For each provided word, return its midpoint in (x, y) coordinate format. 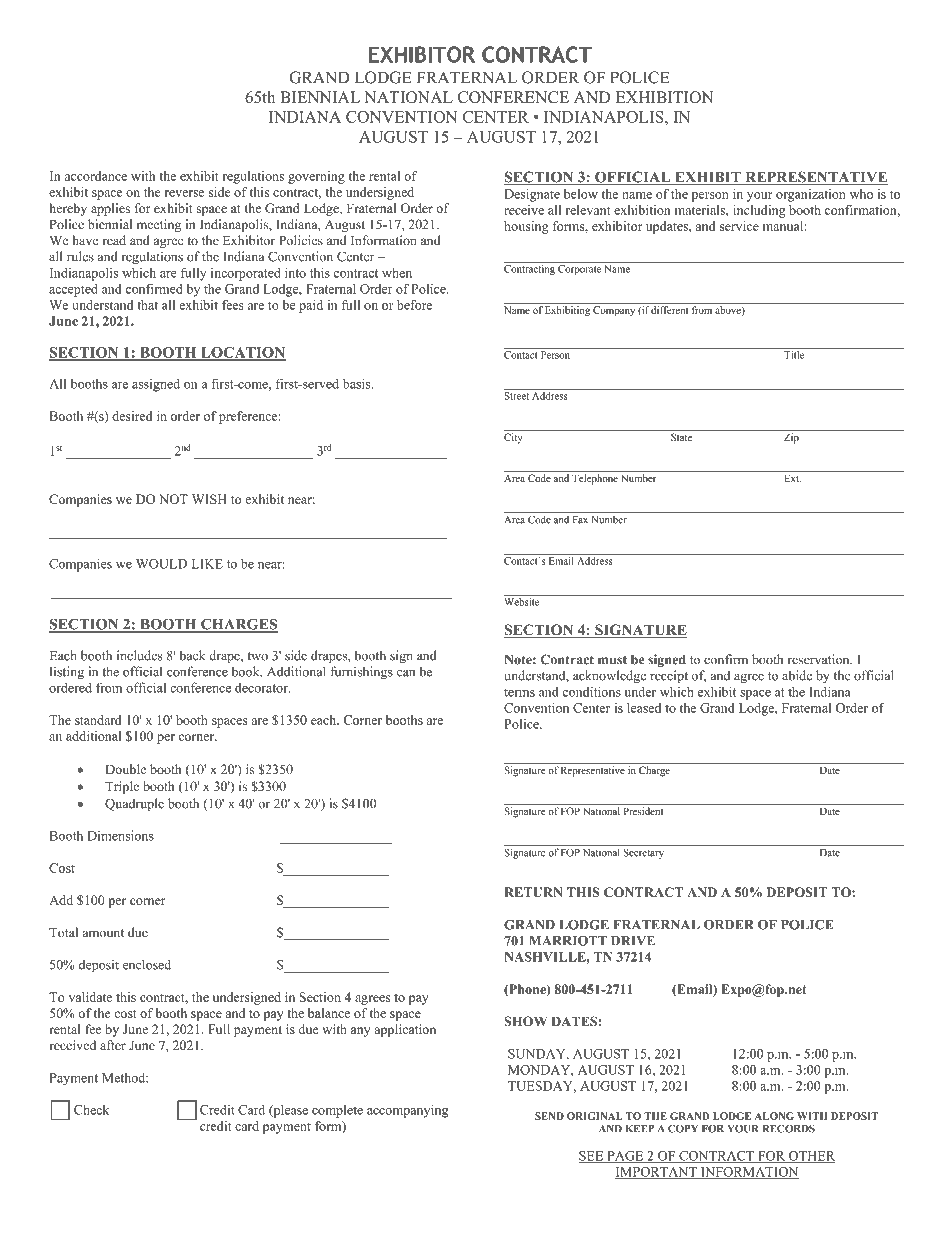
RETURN (533, 892)
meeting (159, 225)
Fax (580, 520)
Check (91, 1110)
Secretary (644, 854)
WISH (209, 499)
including (759, 211)
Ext (792, 478)
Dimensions (120, 835)
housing (526, 227)
